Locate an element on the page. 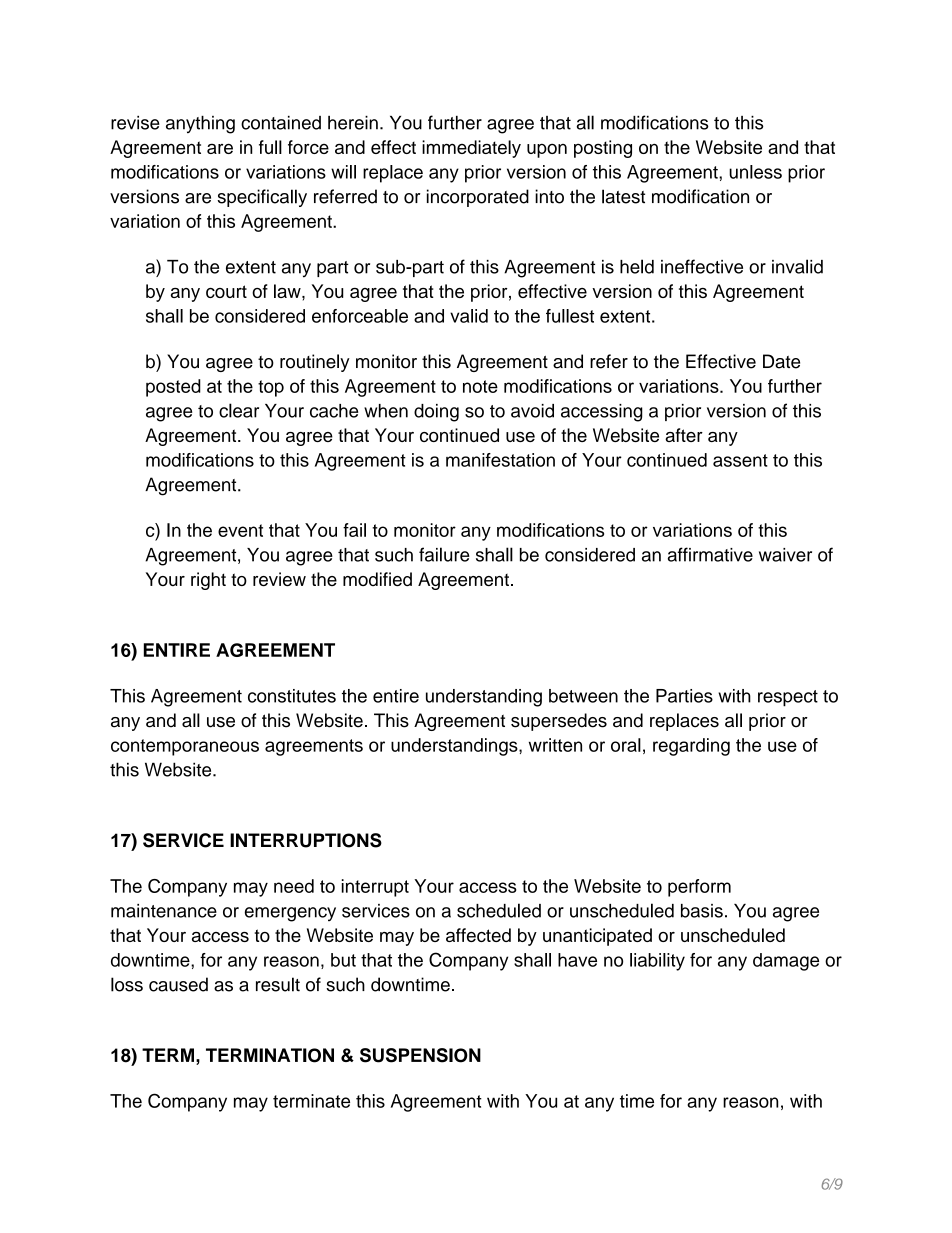  immediately is located at coordinates (471, 149).
